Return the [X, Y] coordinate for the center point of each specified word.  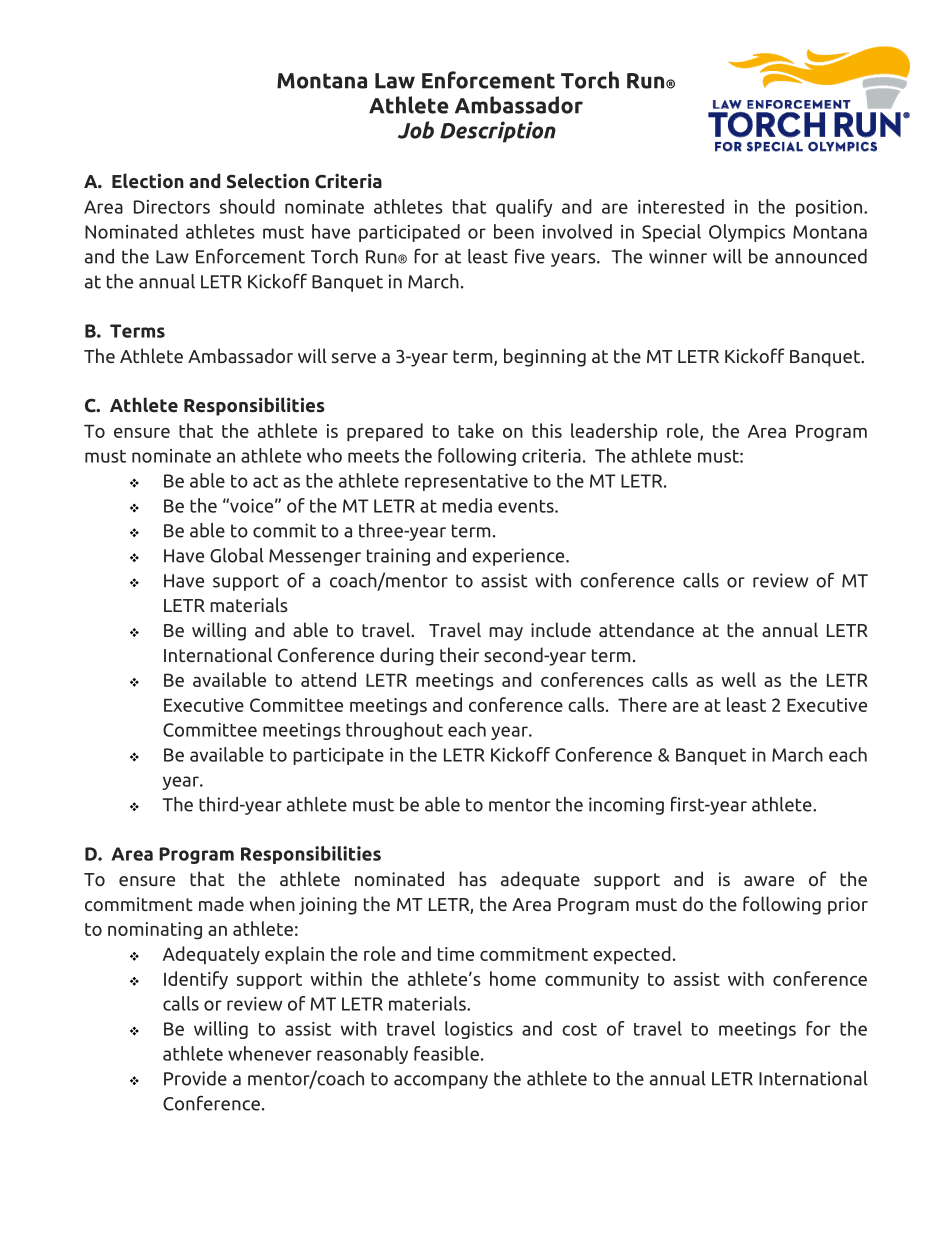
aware [769, 881]
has [473, 878]
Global [237, 555]
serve [354, 358]
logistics [479, 1030]
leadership [614, 432]
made [221, 903]
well [738, 679]
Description [498, 132]
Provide [195, 1078]
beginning [545, 357]
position [830, 208]
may [506, 634]
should [247, 206]
